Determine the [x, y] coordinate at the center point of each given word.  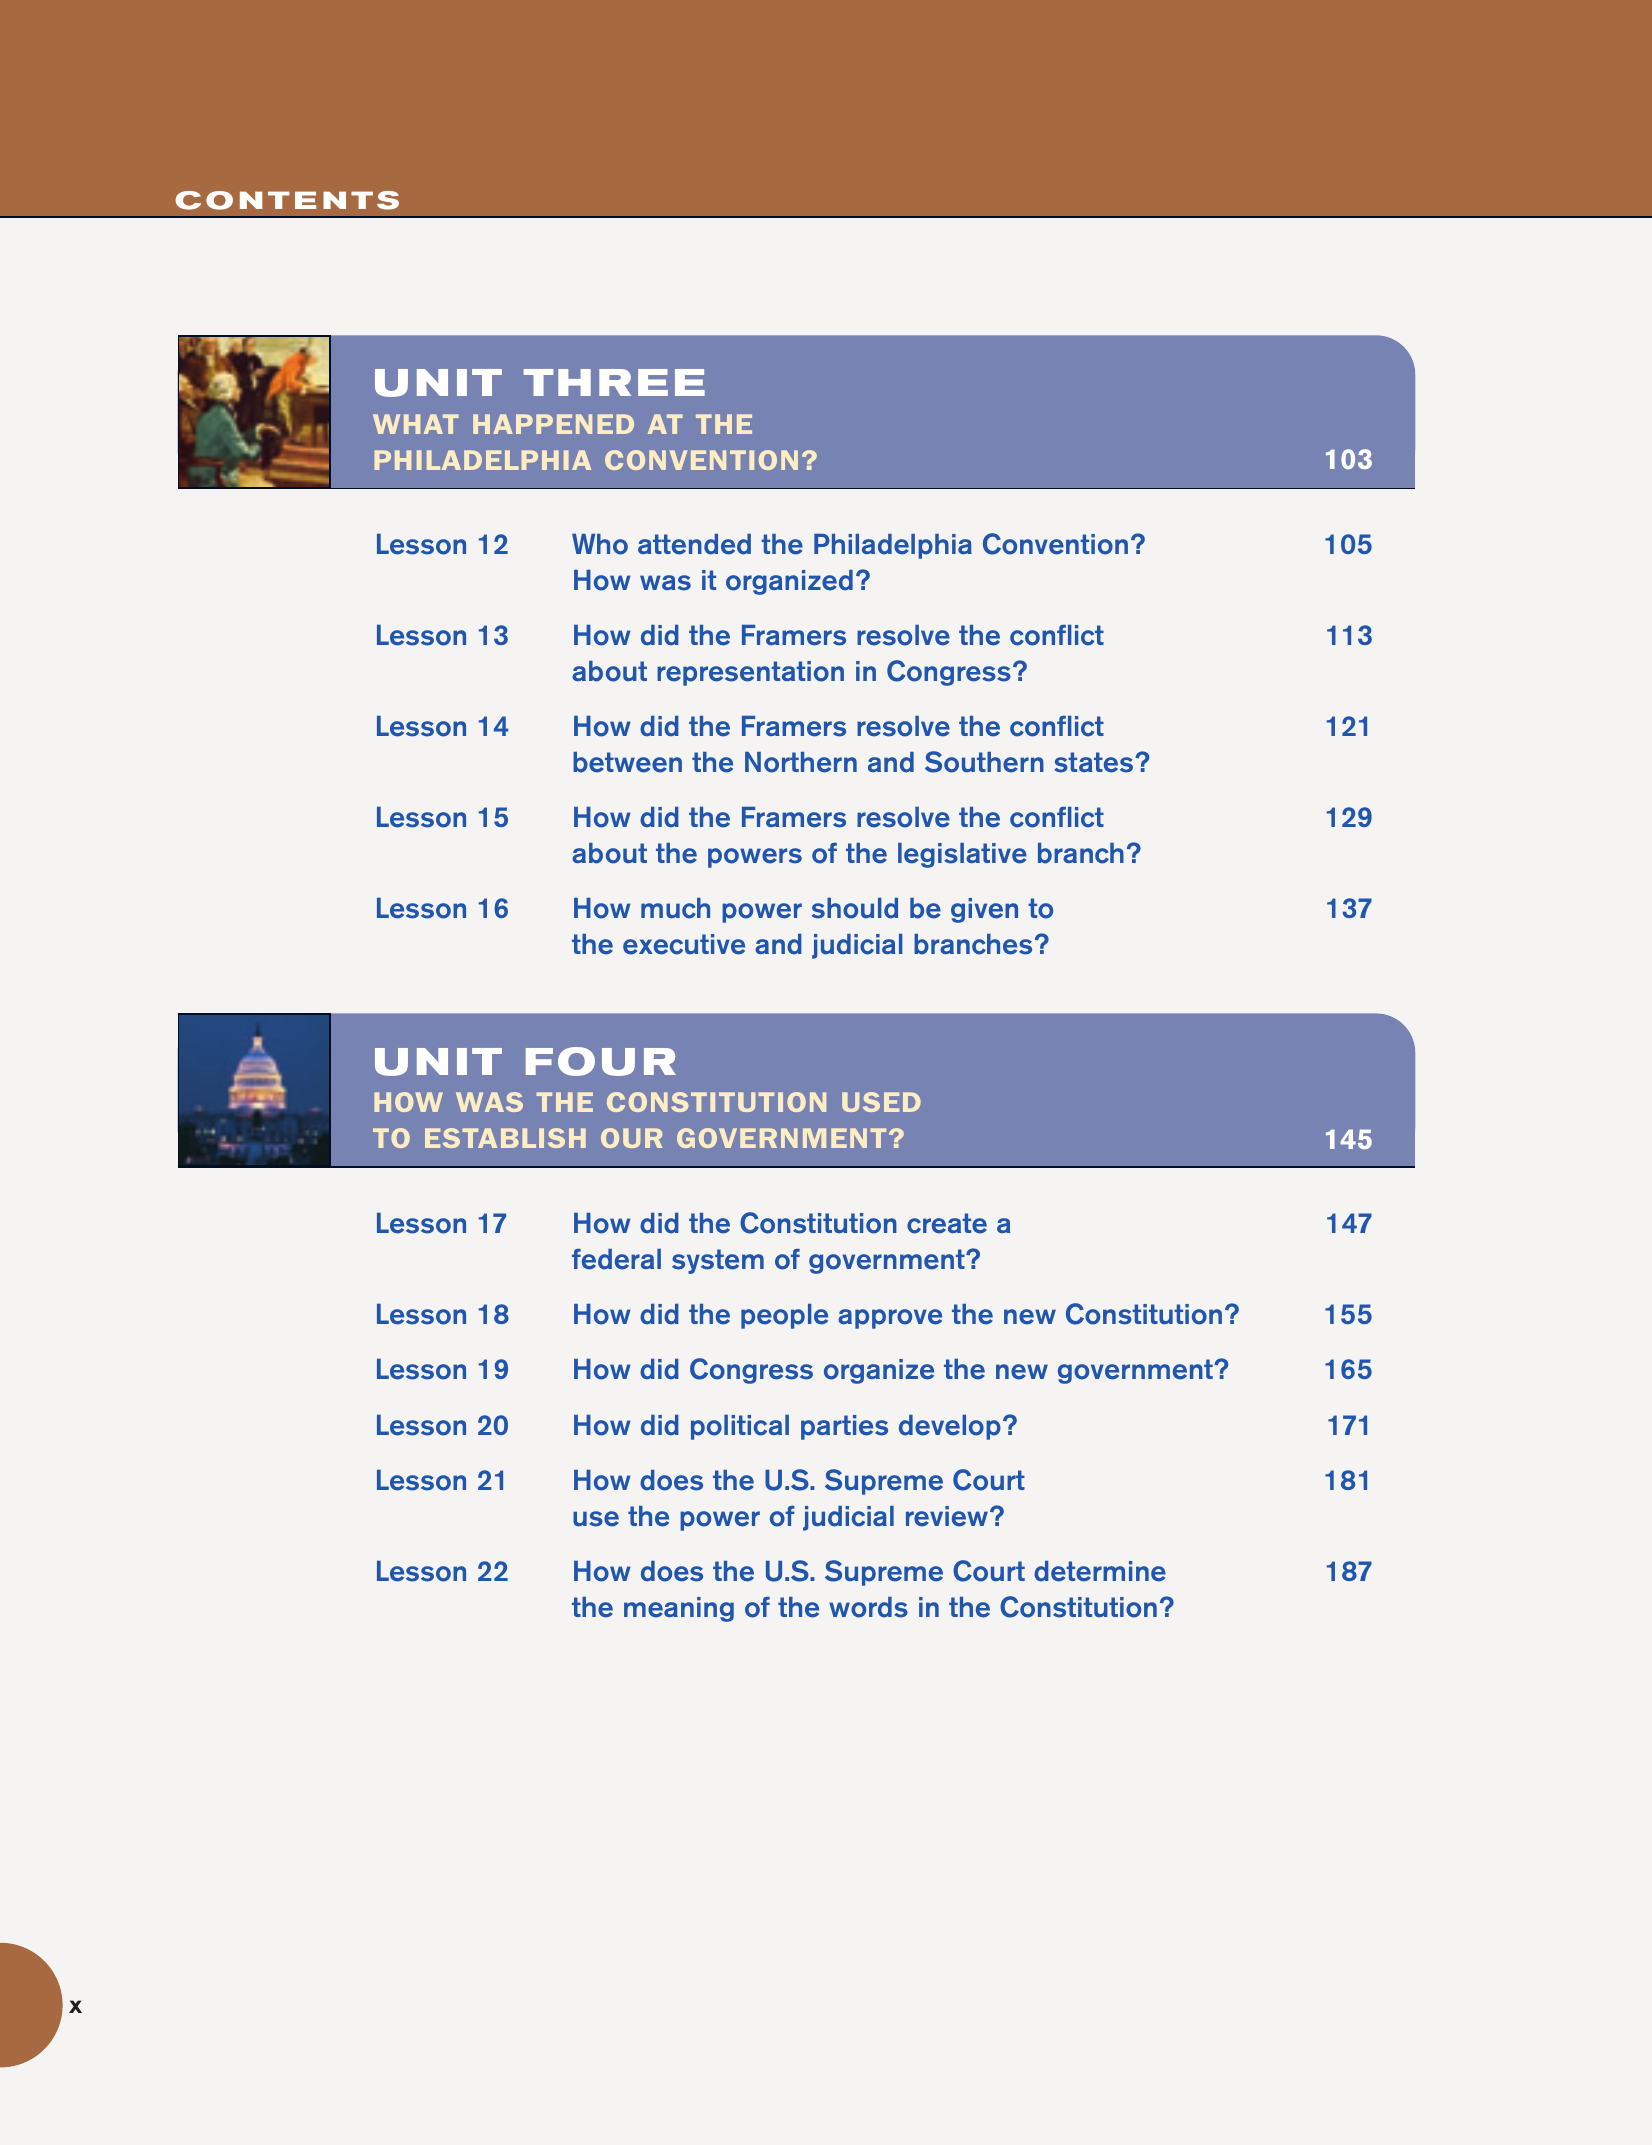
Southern [984, 762]
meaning [679, 1609]
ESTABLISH [505, 1138]
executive [684, 944]
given [984, 910]
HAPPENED [553, 424]
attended [694, 544]
